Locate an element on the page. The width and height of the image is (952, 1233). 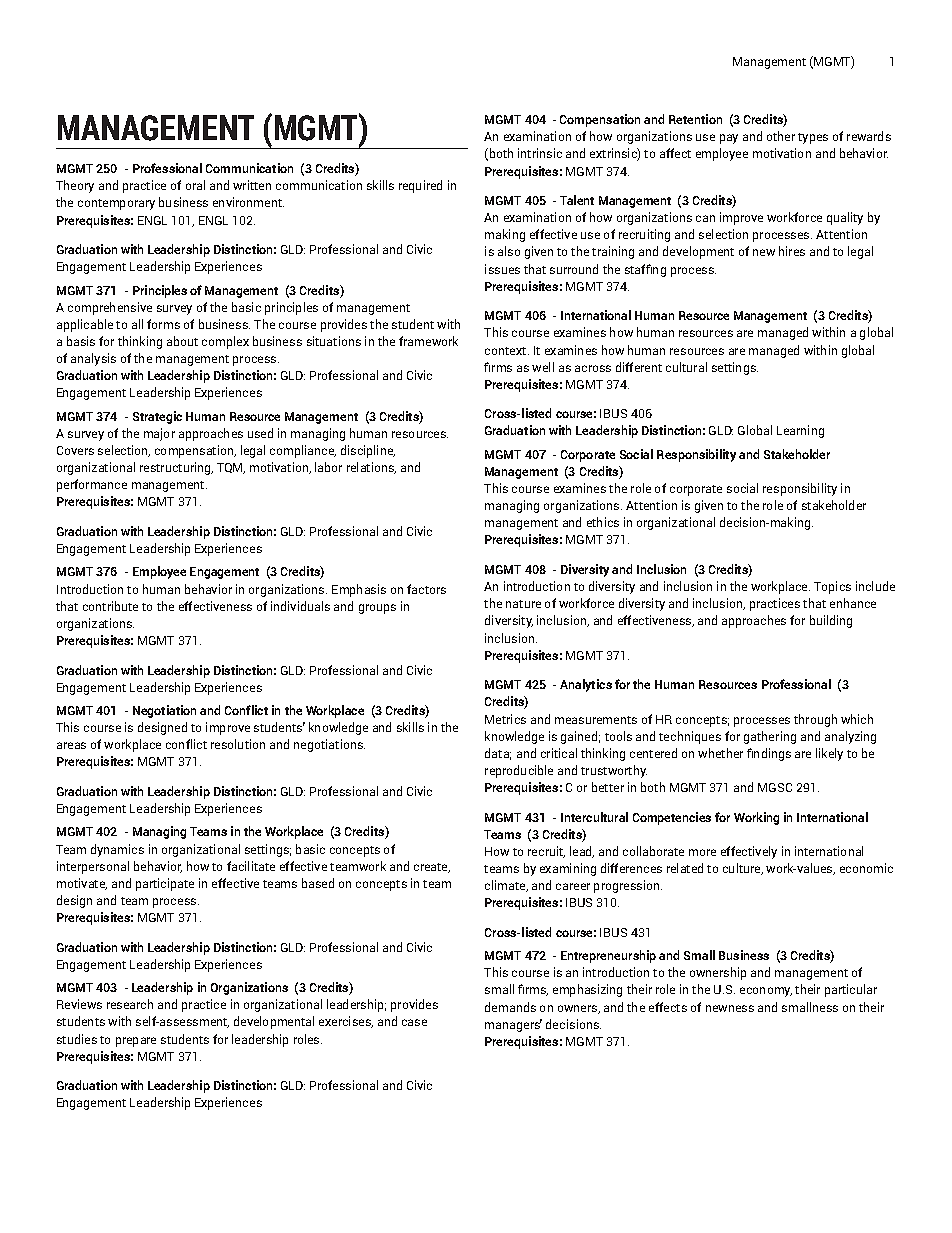
Metrics is located at coordinates (505, 719).
